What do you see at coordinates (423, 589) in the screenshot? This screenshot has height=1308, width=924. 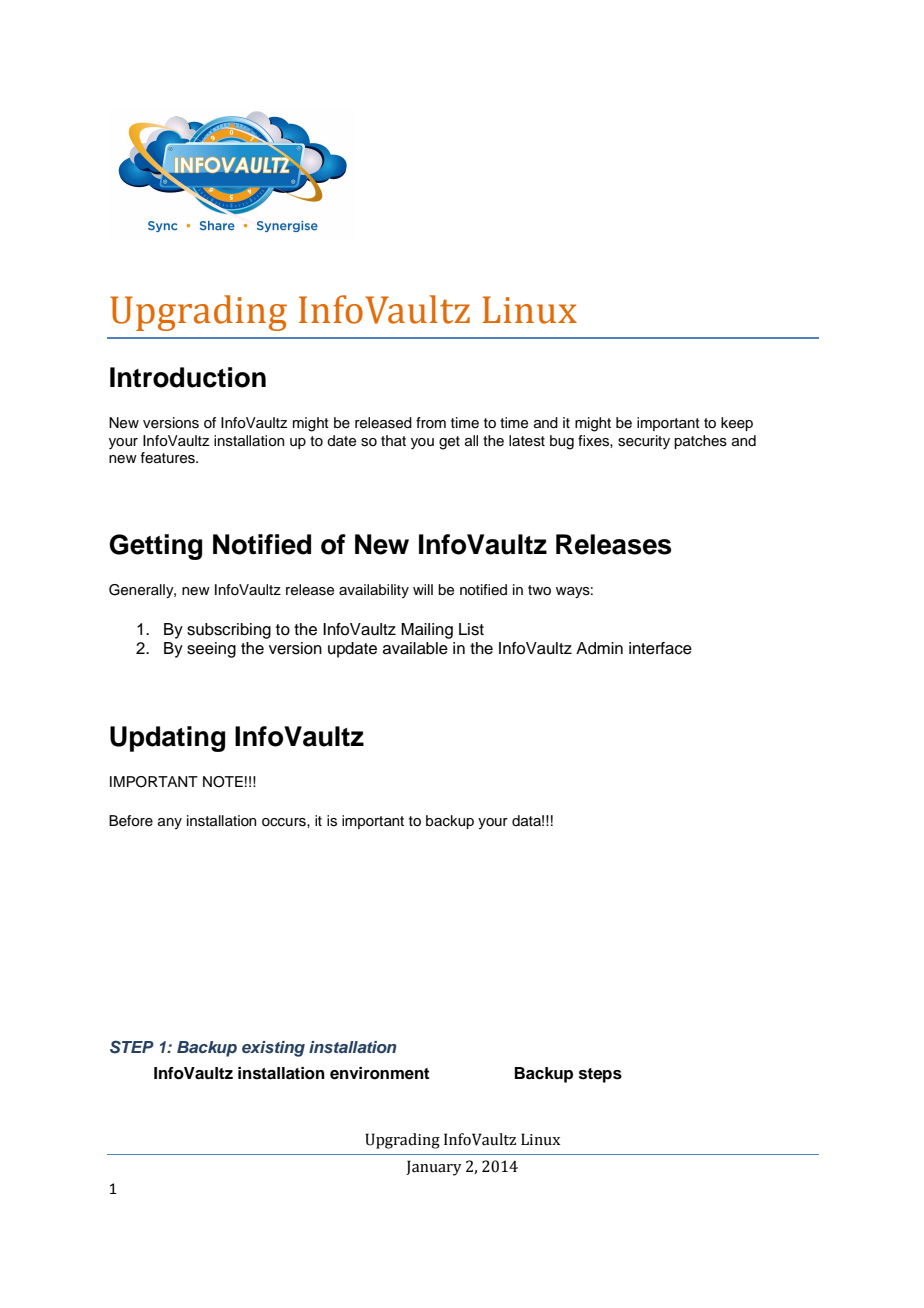 I see `will` at bounding box center [423, 589].
